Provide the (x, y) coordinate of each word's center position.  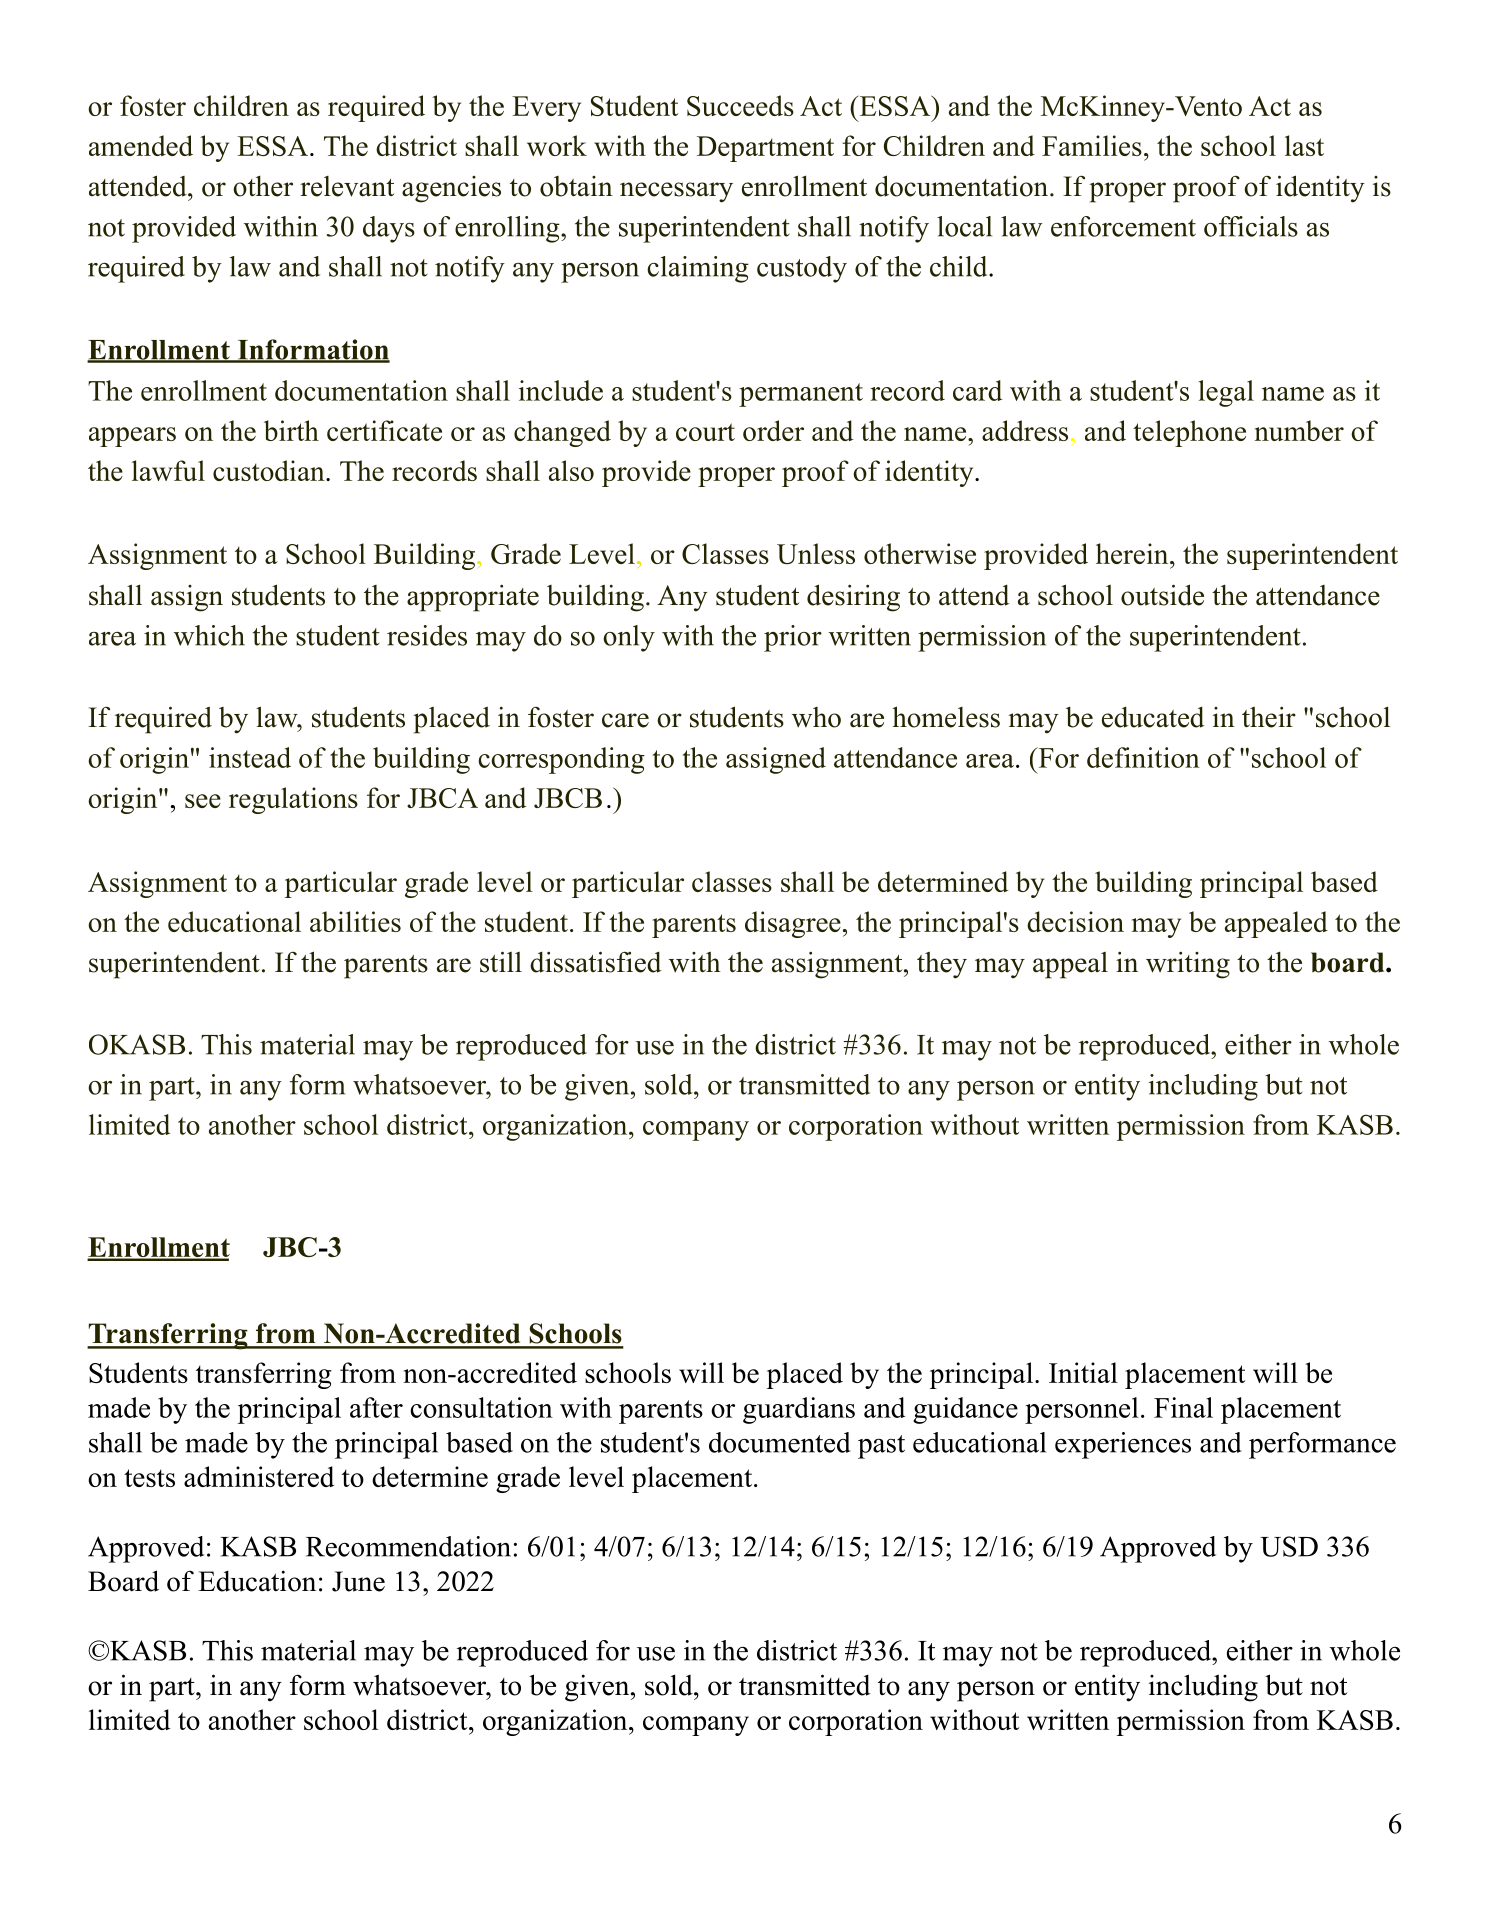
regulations (293, 800)
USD (1289, 1546)
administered (259, 1476)
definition (1143, 757)
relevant (347, 186)
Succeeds (740, 105)
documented (780, 1442)
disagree (793, 924)
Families (1092, 145)
